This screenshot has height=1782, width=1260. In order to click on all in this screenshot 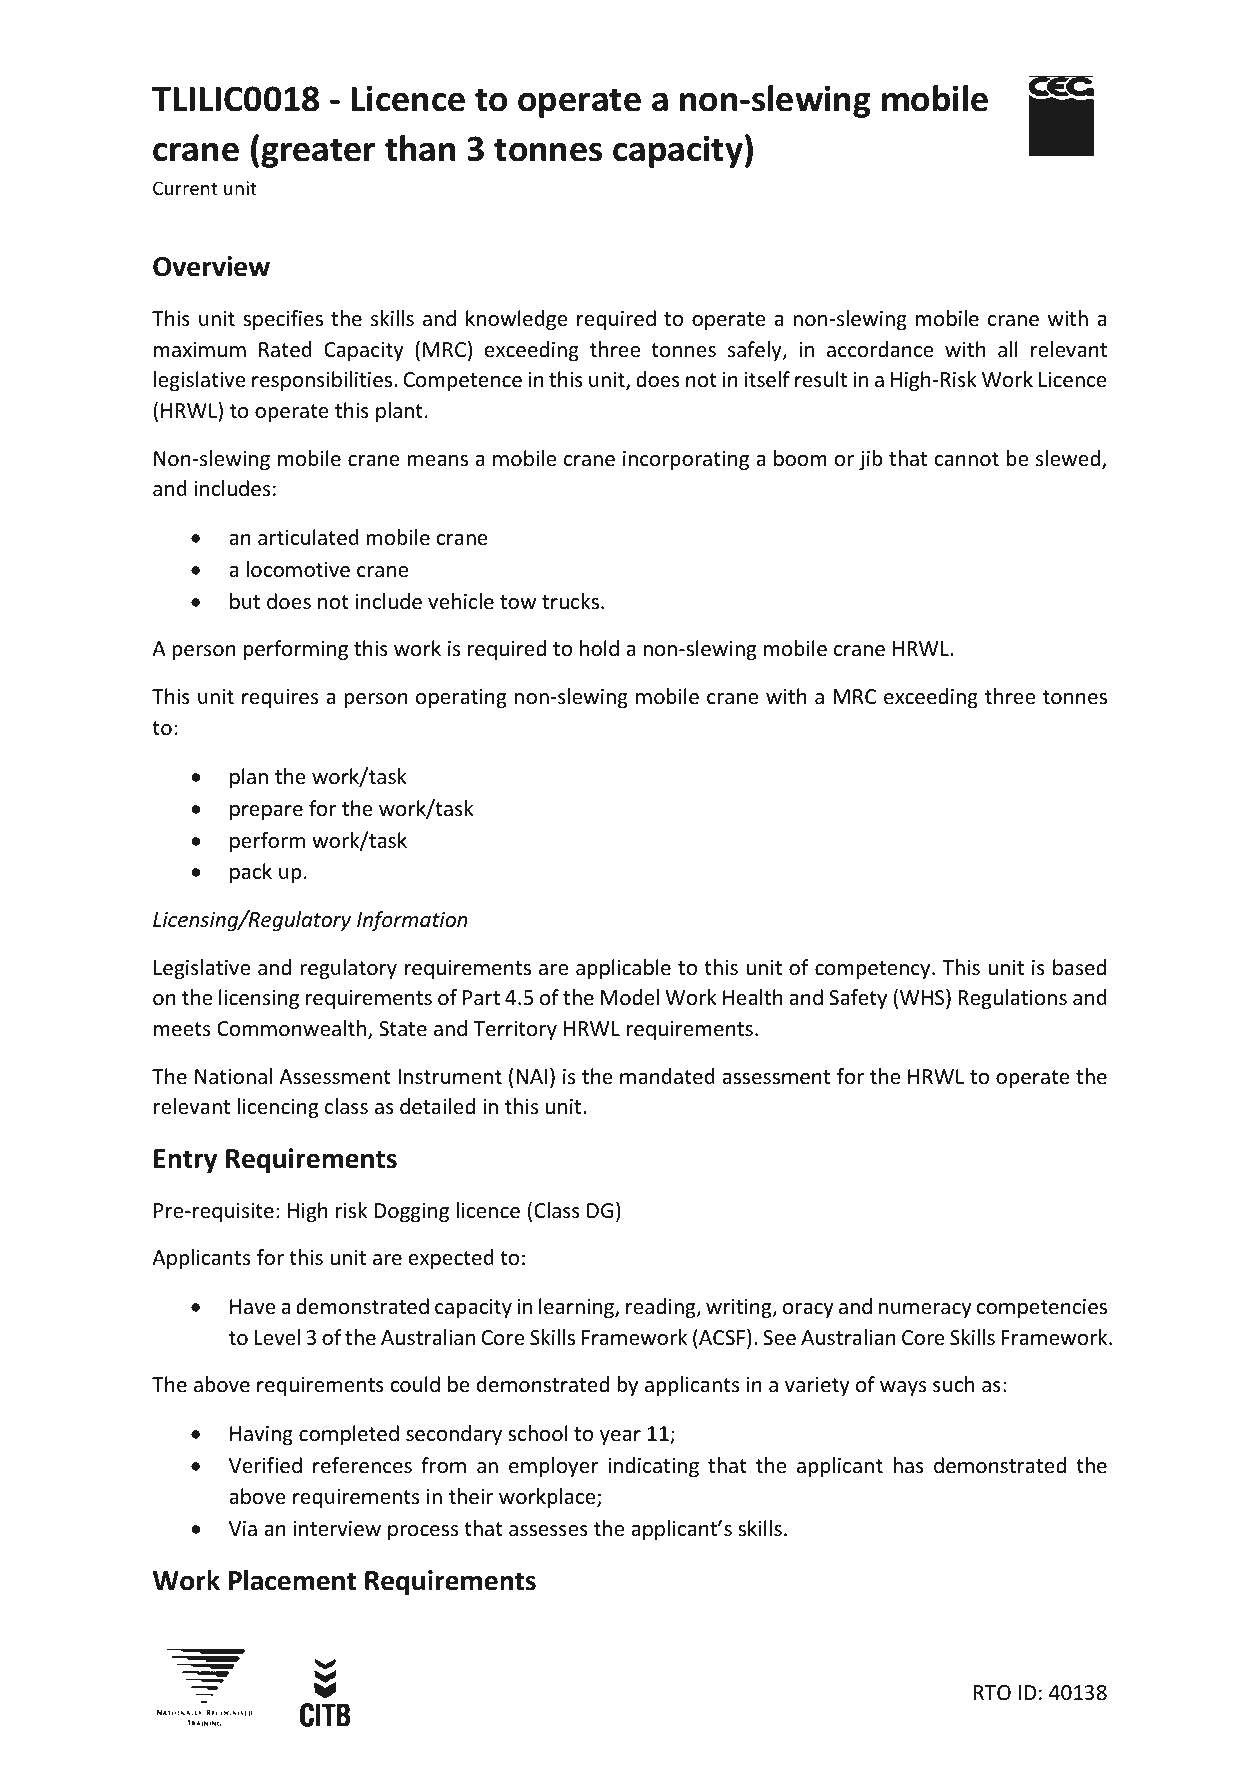, I will do `click(1008, 349)`.
